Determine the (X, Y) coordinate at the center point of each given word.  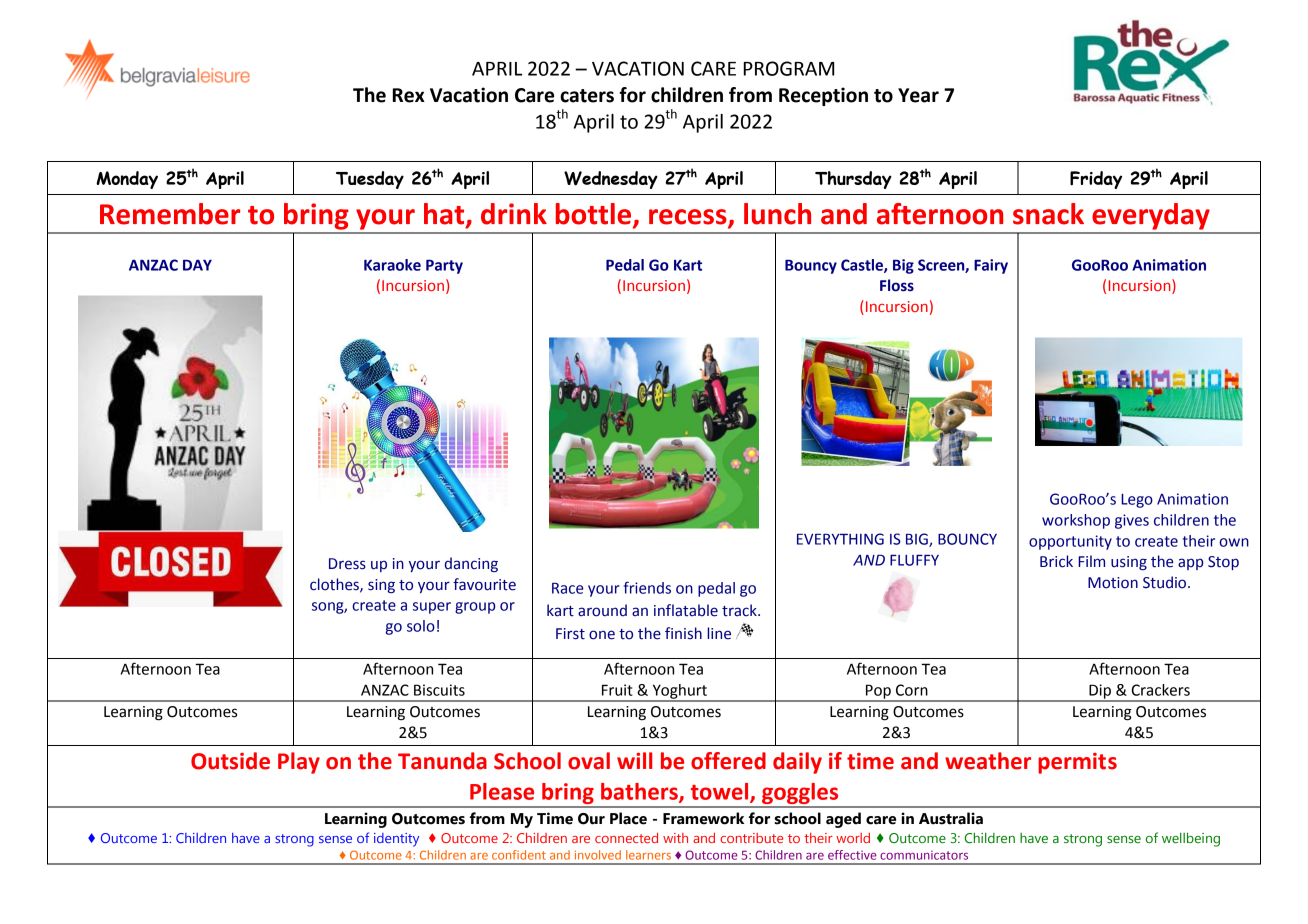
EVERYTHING (840, 539)
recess (689, 218)
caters (587, 96)
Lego (1137, 501)
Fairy (991, 266)
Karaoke (392, 265)
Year (918, 95)
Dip (1100, 692)
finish (683, 633)
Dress (347, 564)
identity (396, 840)
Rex (409, 95)
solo (421, 626)
